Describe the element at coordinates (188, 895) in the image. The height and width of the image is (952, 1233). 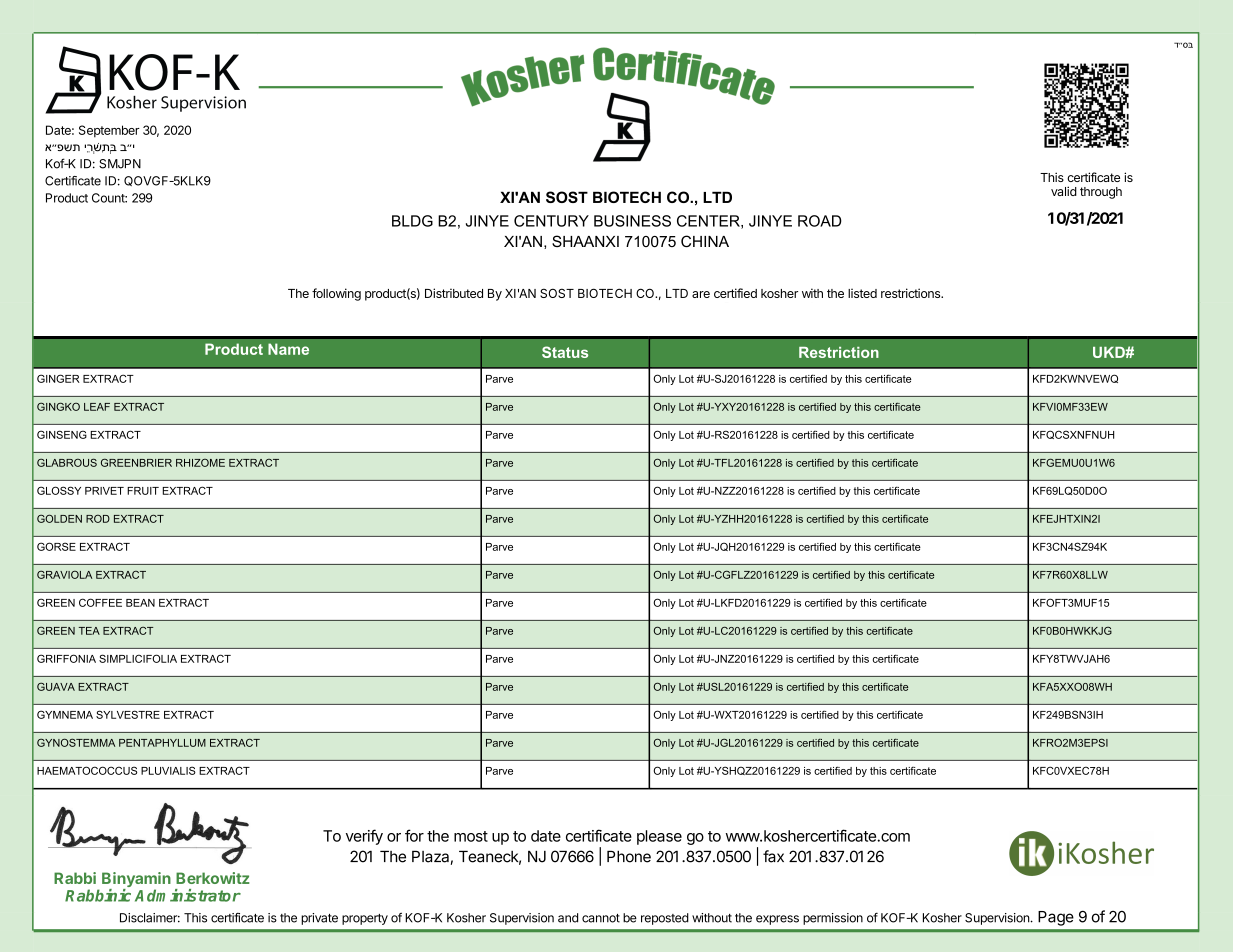
I see `Administrator` at that location.
